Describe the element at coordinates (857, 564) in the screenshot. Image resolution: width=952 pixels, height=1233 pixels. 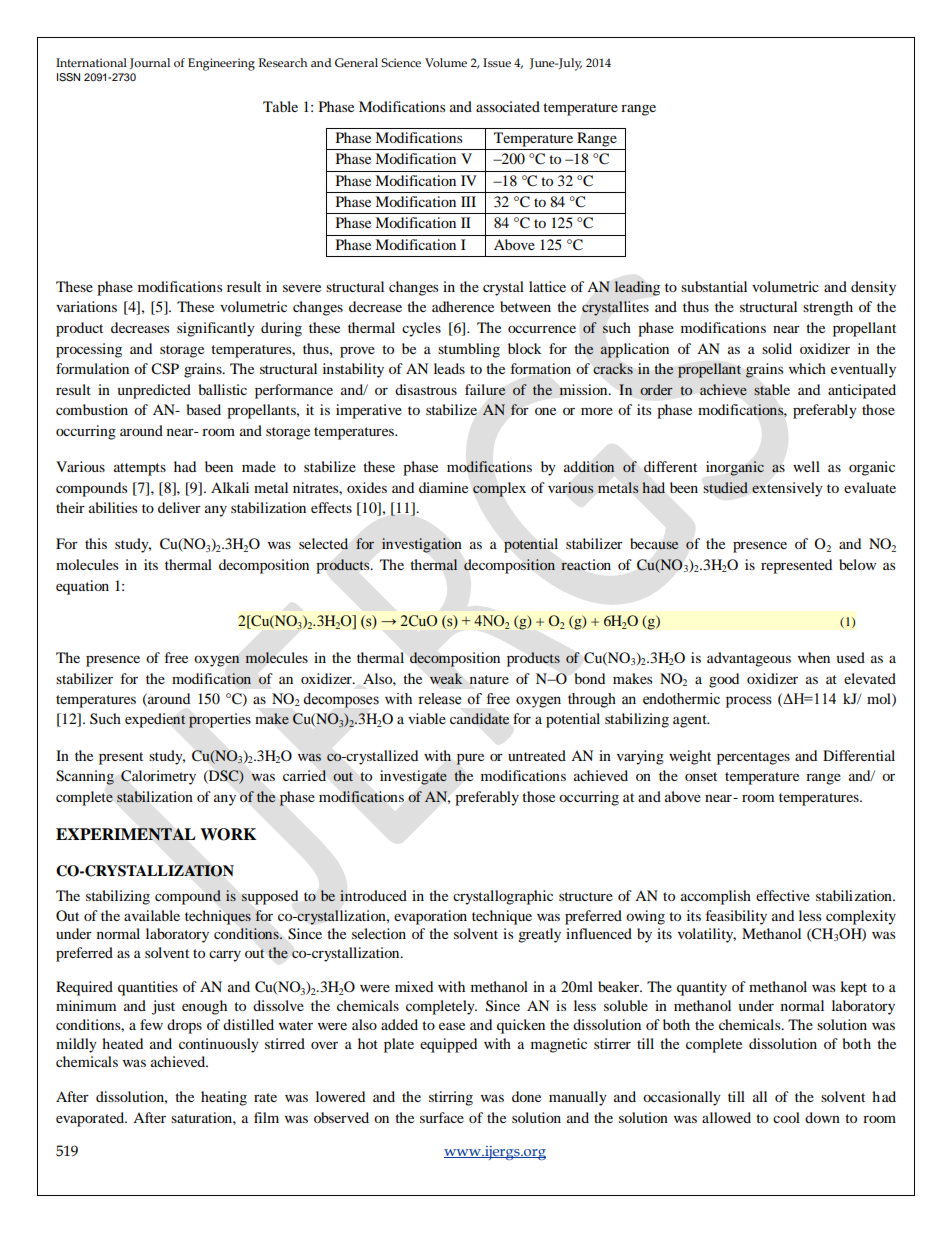
I see `below` at that location.
